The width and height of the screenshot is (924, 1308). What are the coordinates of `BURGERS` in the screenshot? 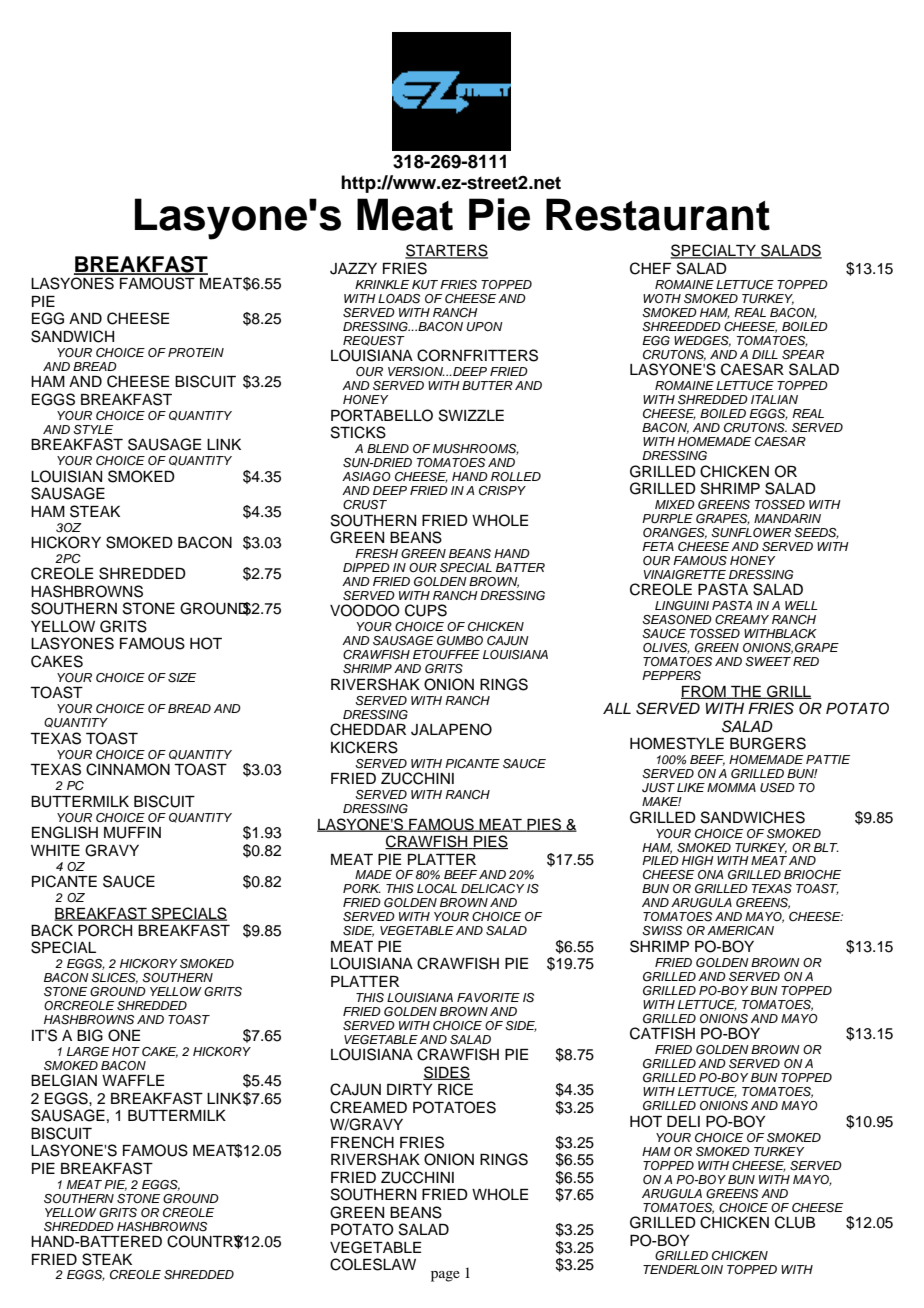 It's located at (768, 743).
